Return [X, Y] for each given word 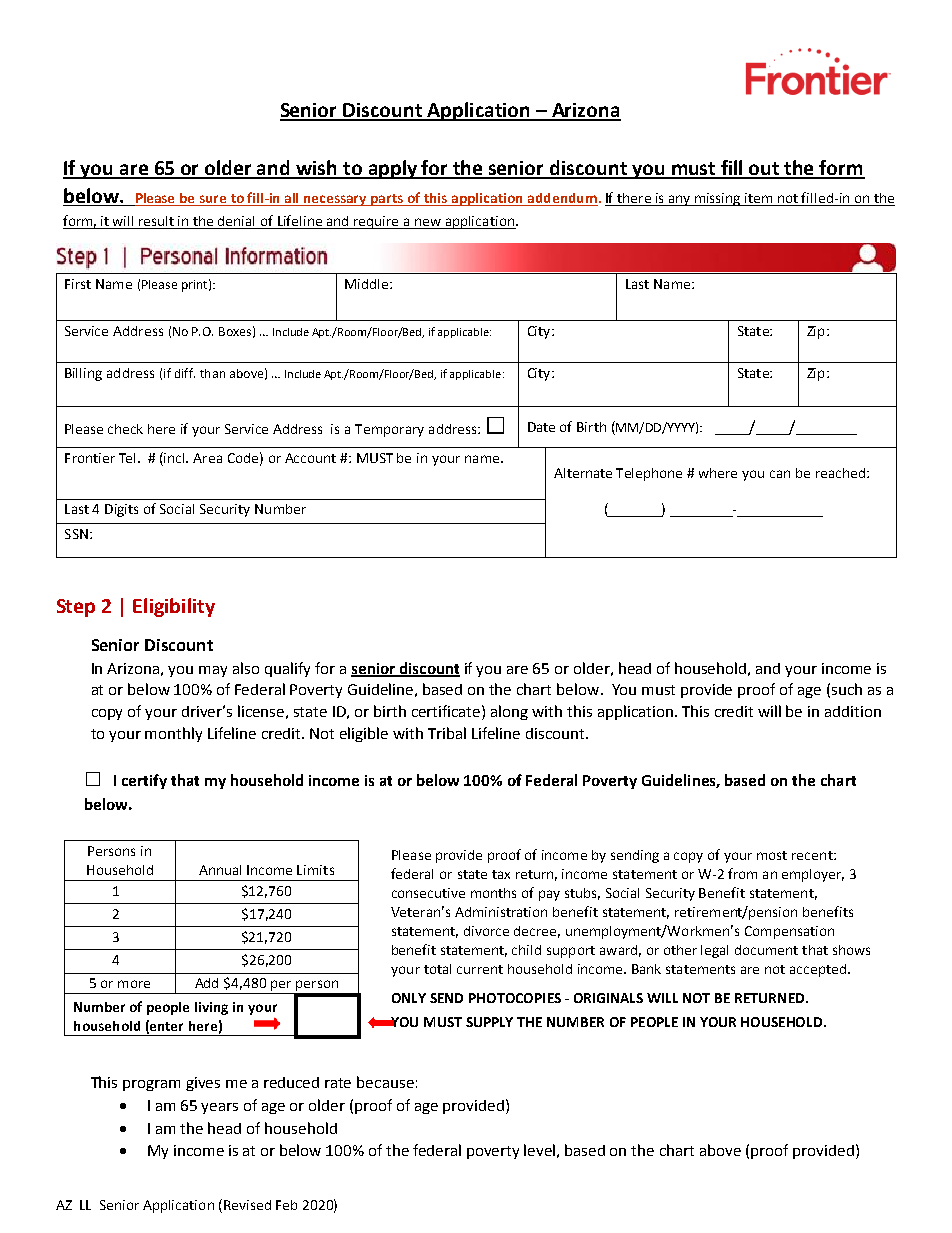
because [385, 1082]
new [428, 223]
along [509, 712]
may [213, 671]
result [157, 222]
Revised [247, 1205]
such [847, 689]
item [759, 199]
